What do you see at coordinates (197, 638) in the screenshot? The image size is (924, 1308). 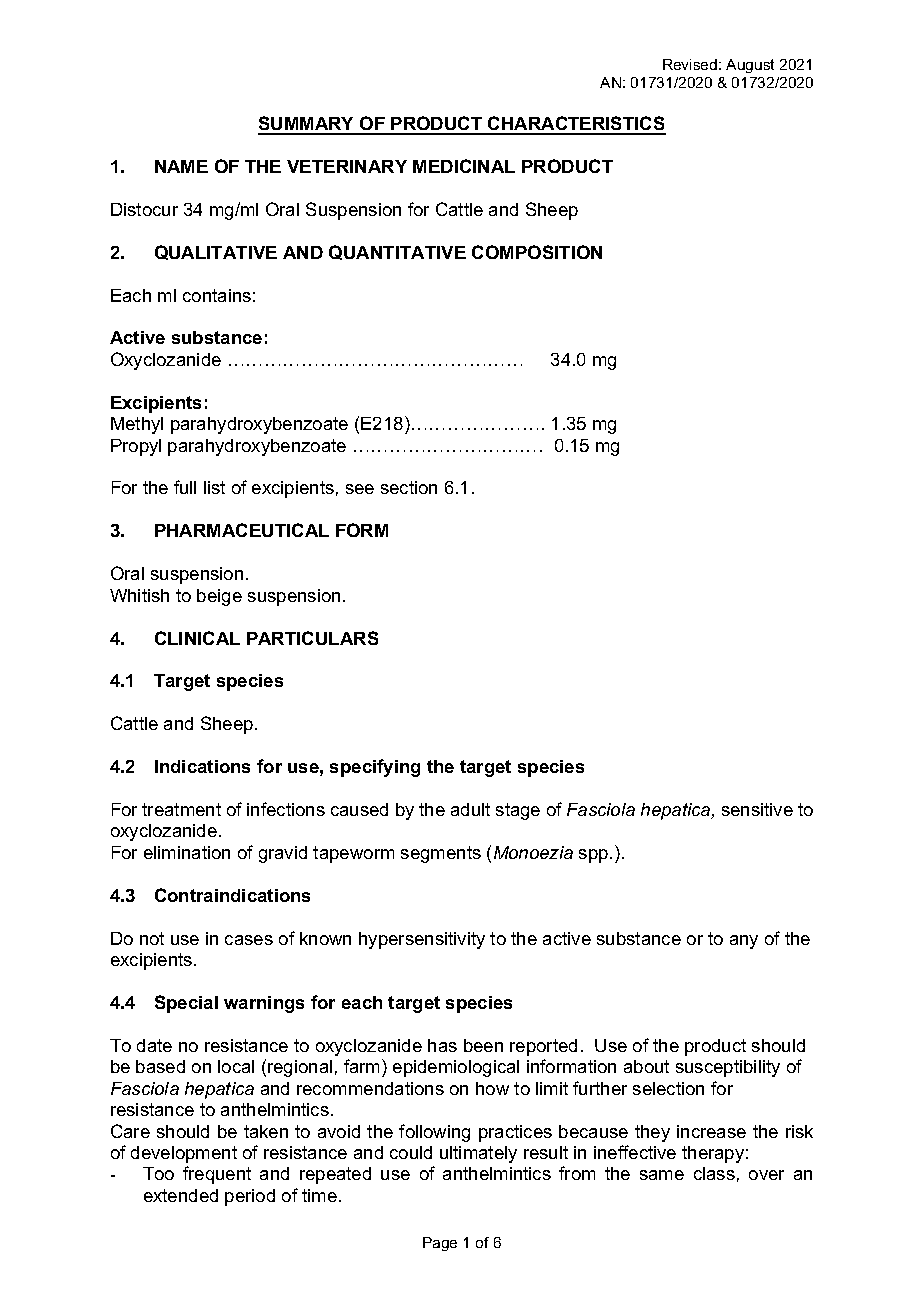 I see `CLINICAL` at bounding box center [197, 638].
